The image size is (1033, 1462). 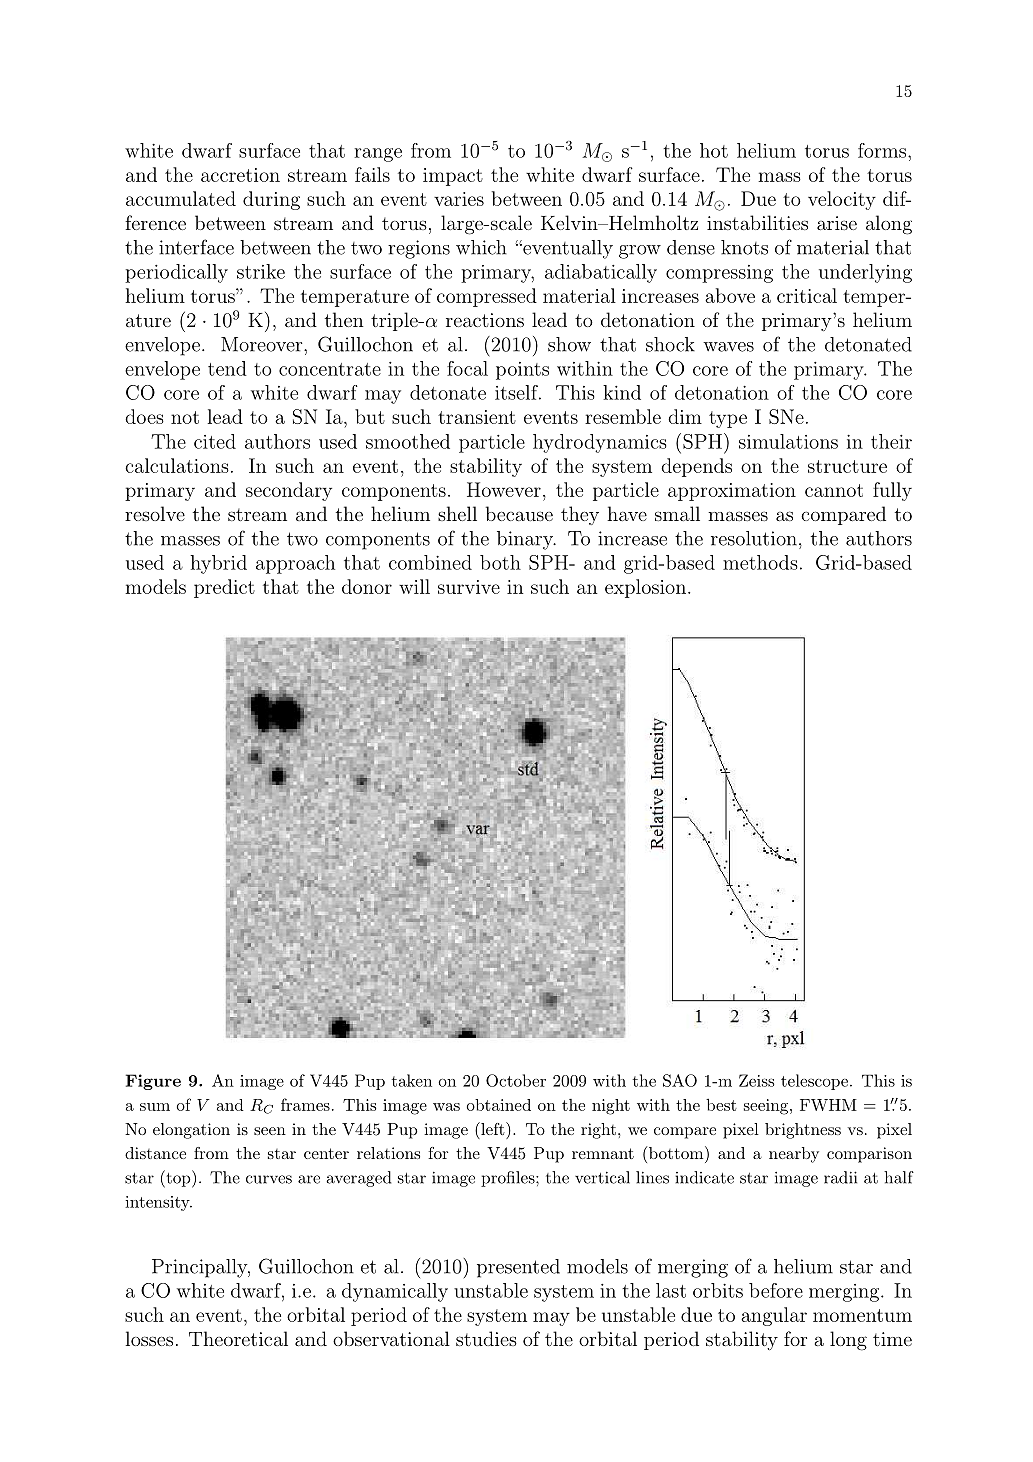 What do you see at coordinates (459, 199) in the page?
I see `varies` at bounding box center [459, 199].
